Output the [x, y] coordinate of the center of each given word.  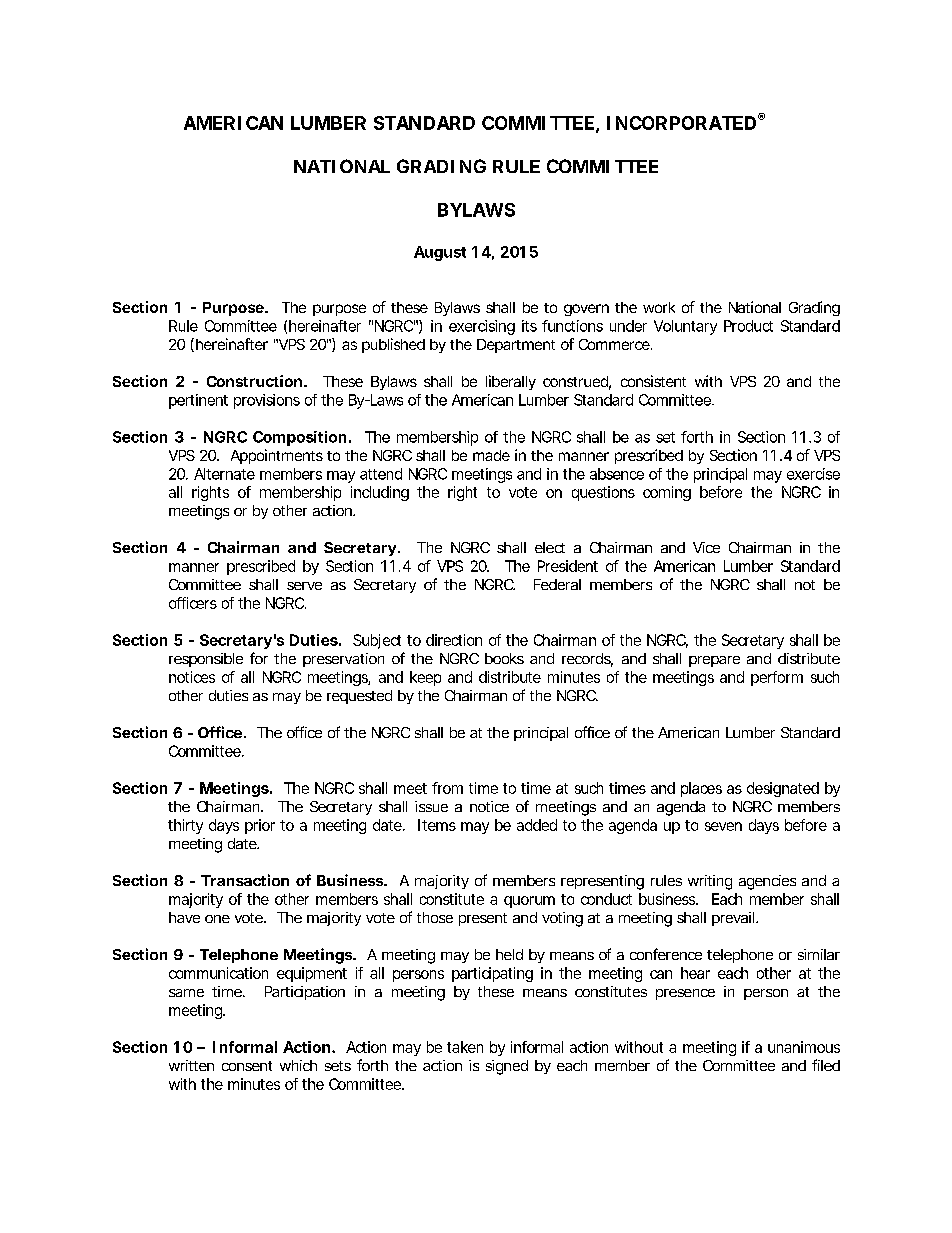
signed [507, 1067]
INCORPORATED [683, 122]
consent [247, 1066]
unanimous [804, 1047]
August [440, 253]
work [659, 307]
